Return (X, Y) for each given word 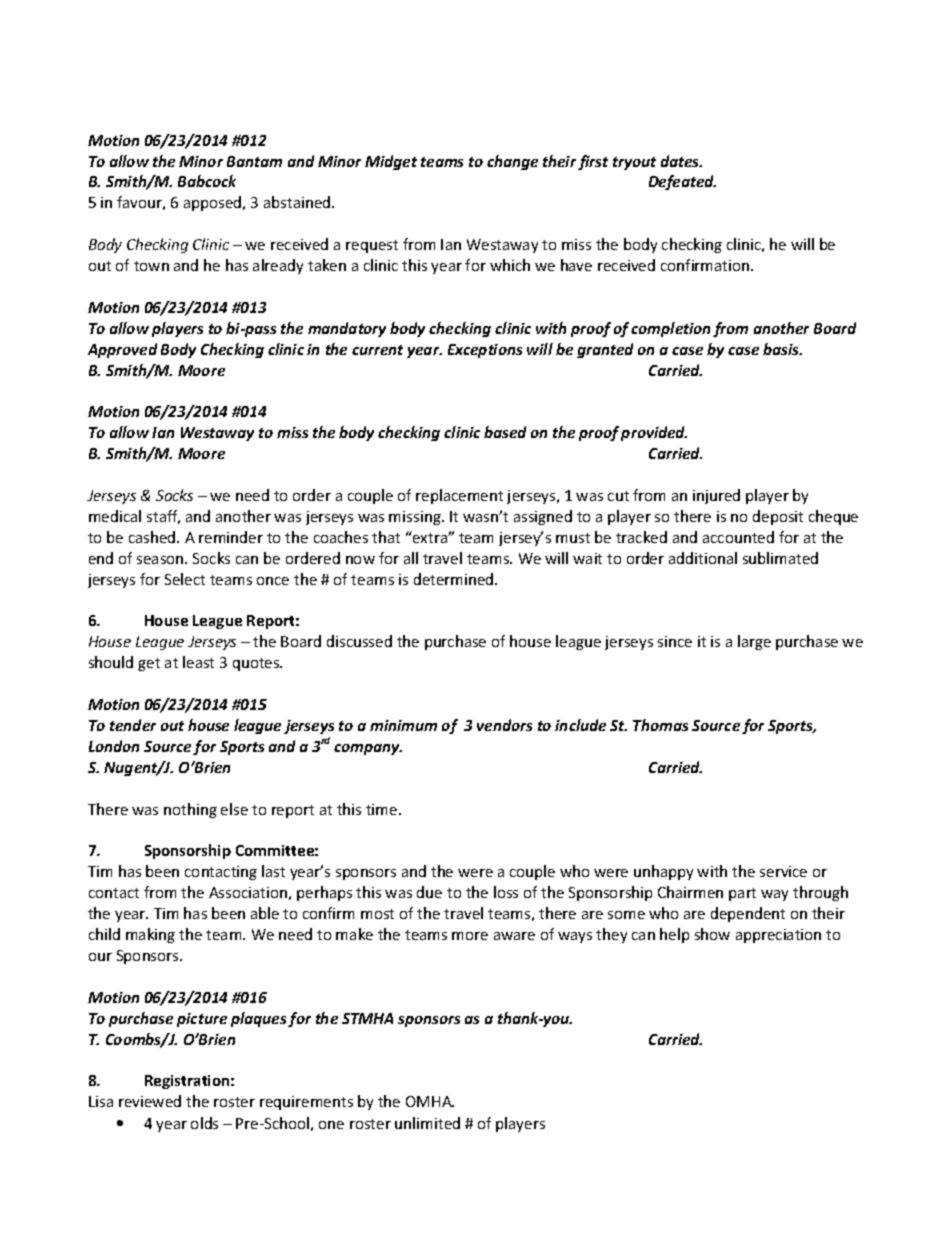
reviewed (150, 1101)
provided (654, 433)
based (505, 432)
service (783, 871)
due (429, 892)
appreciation (778, 936)
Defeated (682, 182)
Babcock (207, 181)
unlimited (427, 1123)
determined (455, 579)
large (754, 642)
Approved (122, 350)
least (198, 662)
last (273, 871)
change (512, 162)
